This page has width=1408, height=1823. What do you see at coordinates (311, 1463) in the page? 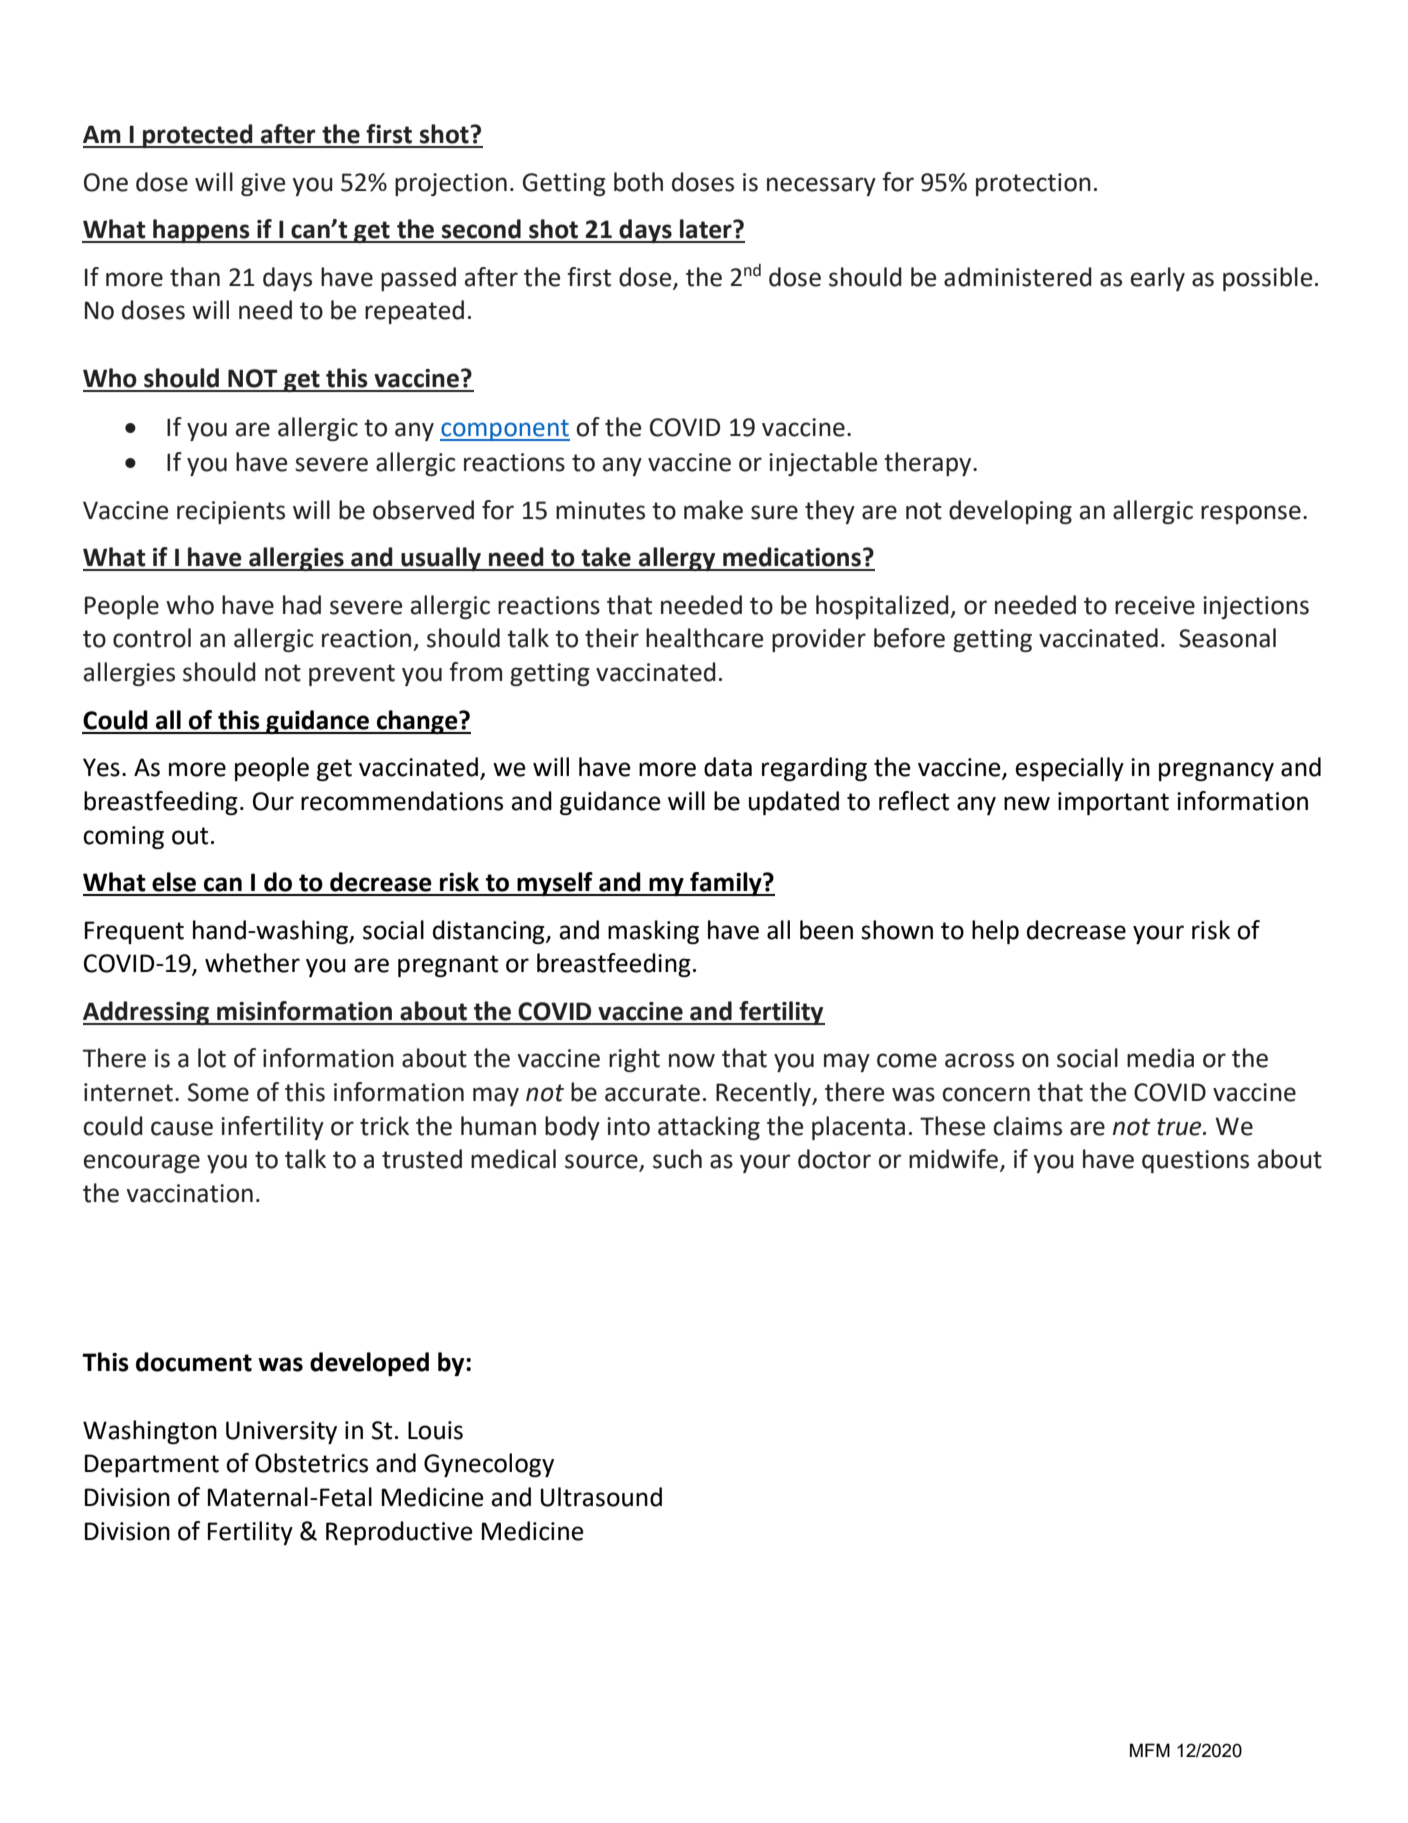
I see `Obstetrics` at bounding box center [311, 1463].
